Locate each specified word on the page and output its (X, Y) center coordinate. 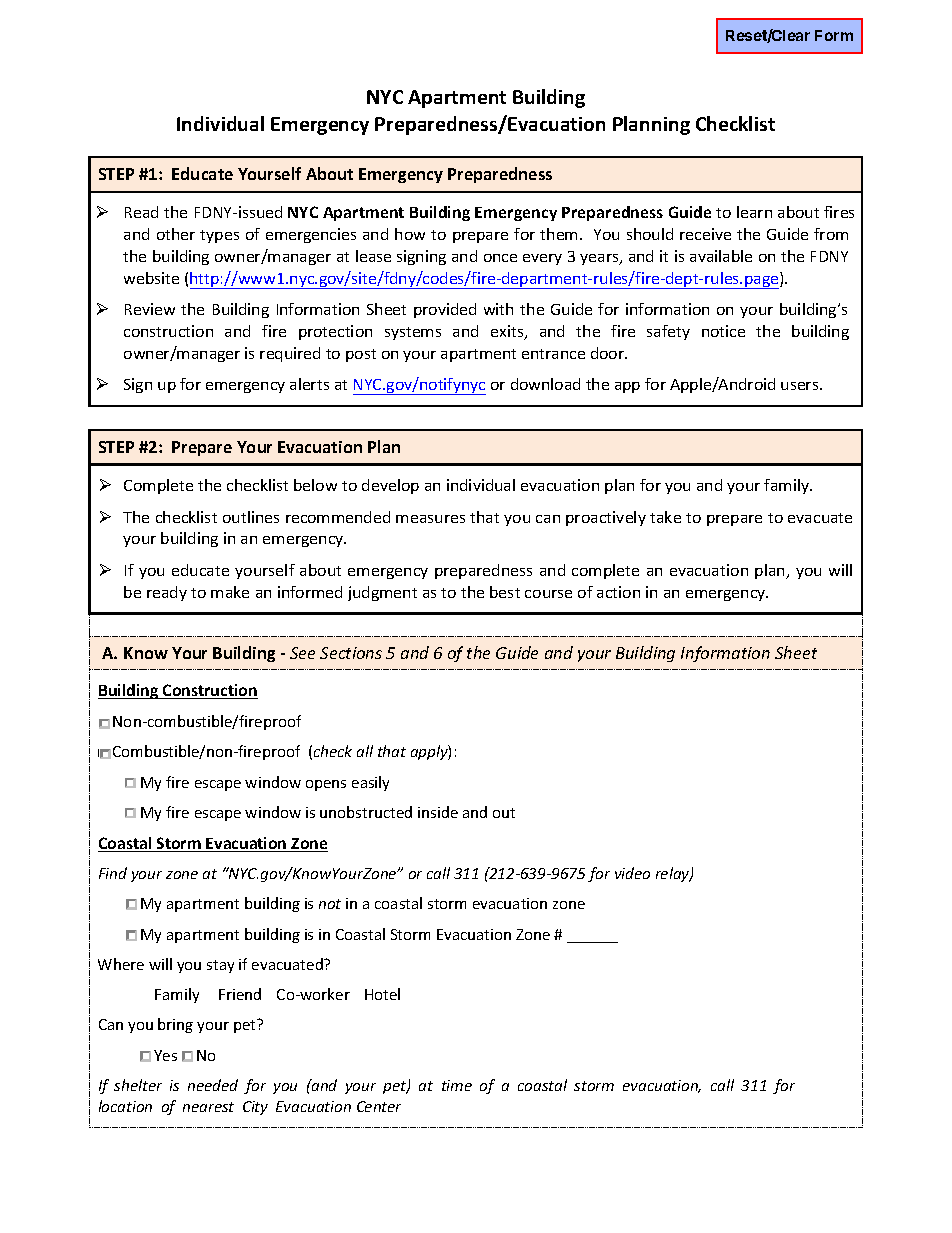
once (500, 258)
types (219, 236)
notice (723, 331)
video (632, 873)
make (230, 592)
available (721, 256)
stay (220, 966)
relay (674, 874)
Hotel (382, 994)
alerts (309, 384)
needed (213, 1085)
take (665, 517)
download (545, 384)
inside (438, 812)
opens (326, 785)
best (505, 592)
